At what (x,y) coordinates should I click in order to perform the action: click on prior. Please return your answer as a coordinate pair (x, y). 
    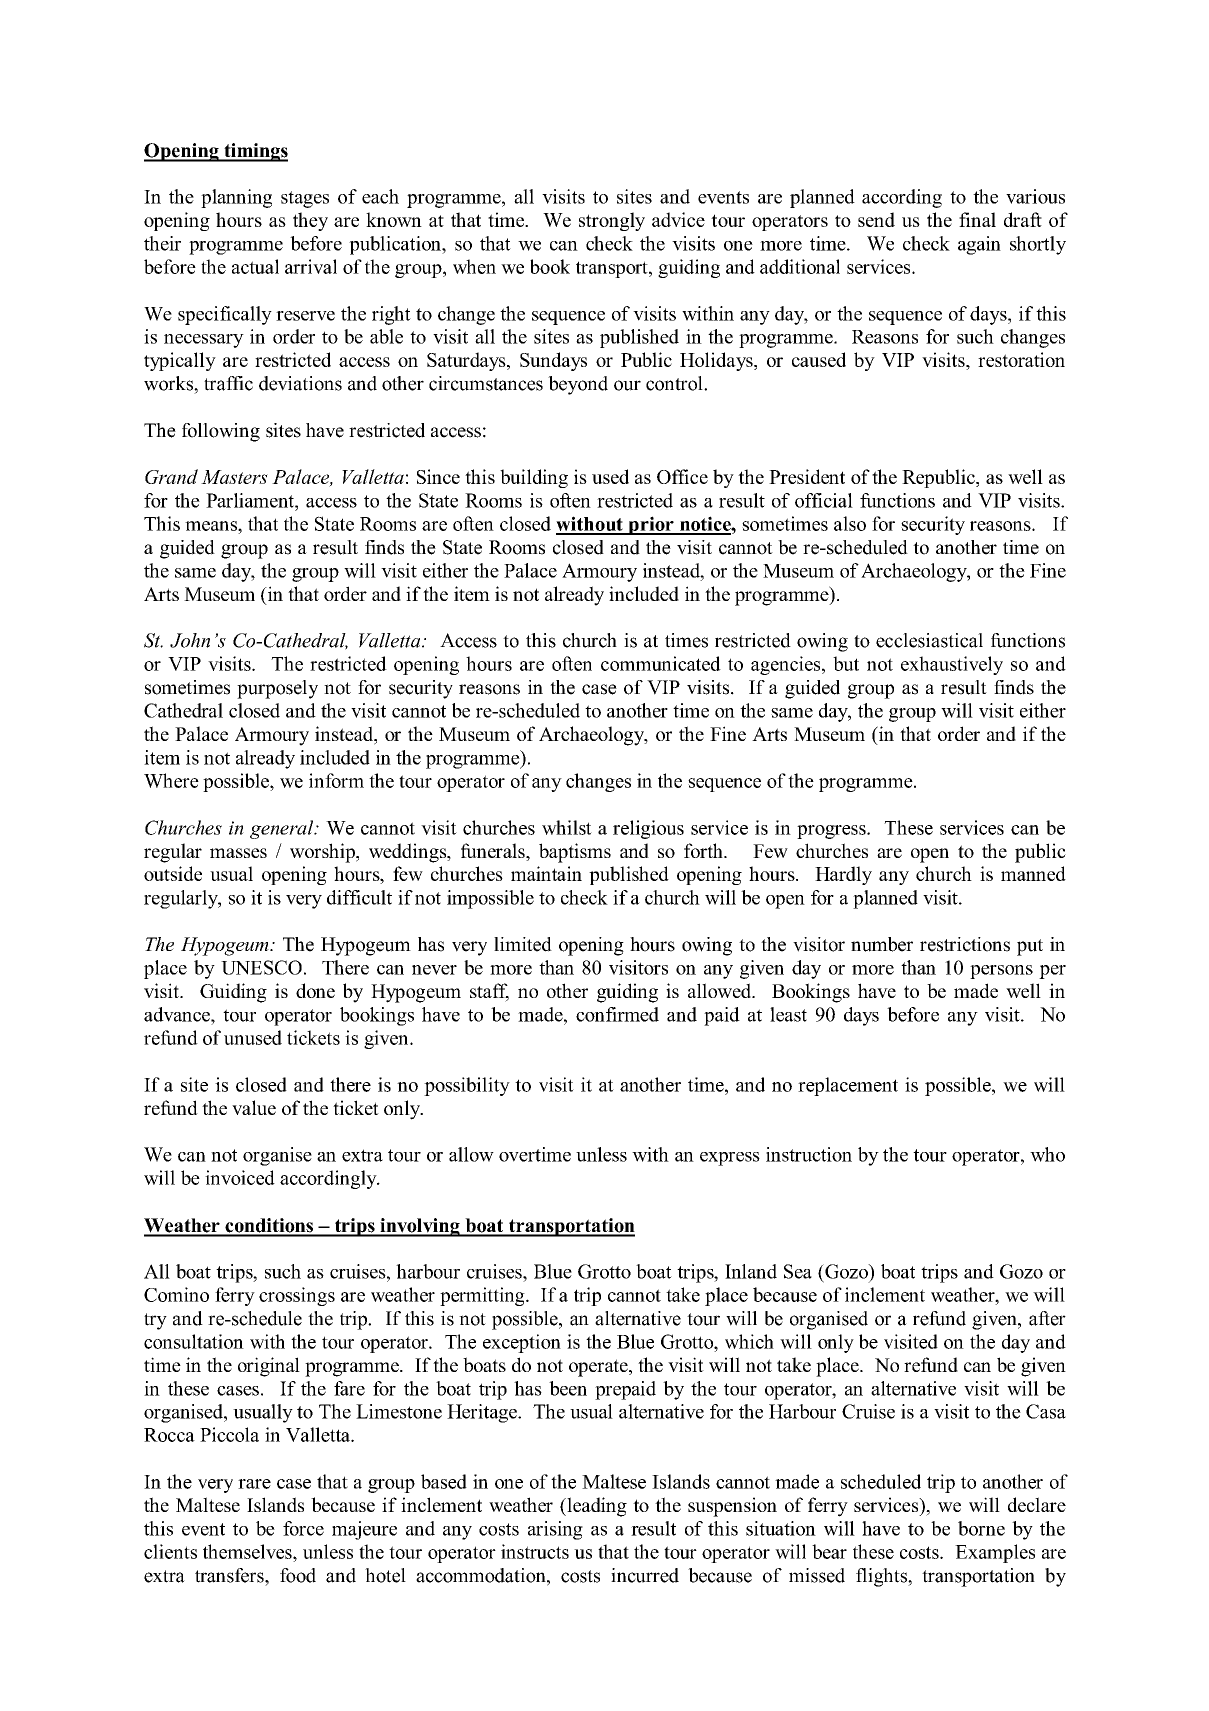
    Looking at the image, I should click on (651, 525).
